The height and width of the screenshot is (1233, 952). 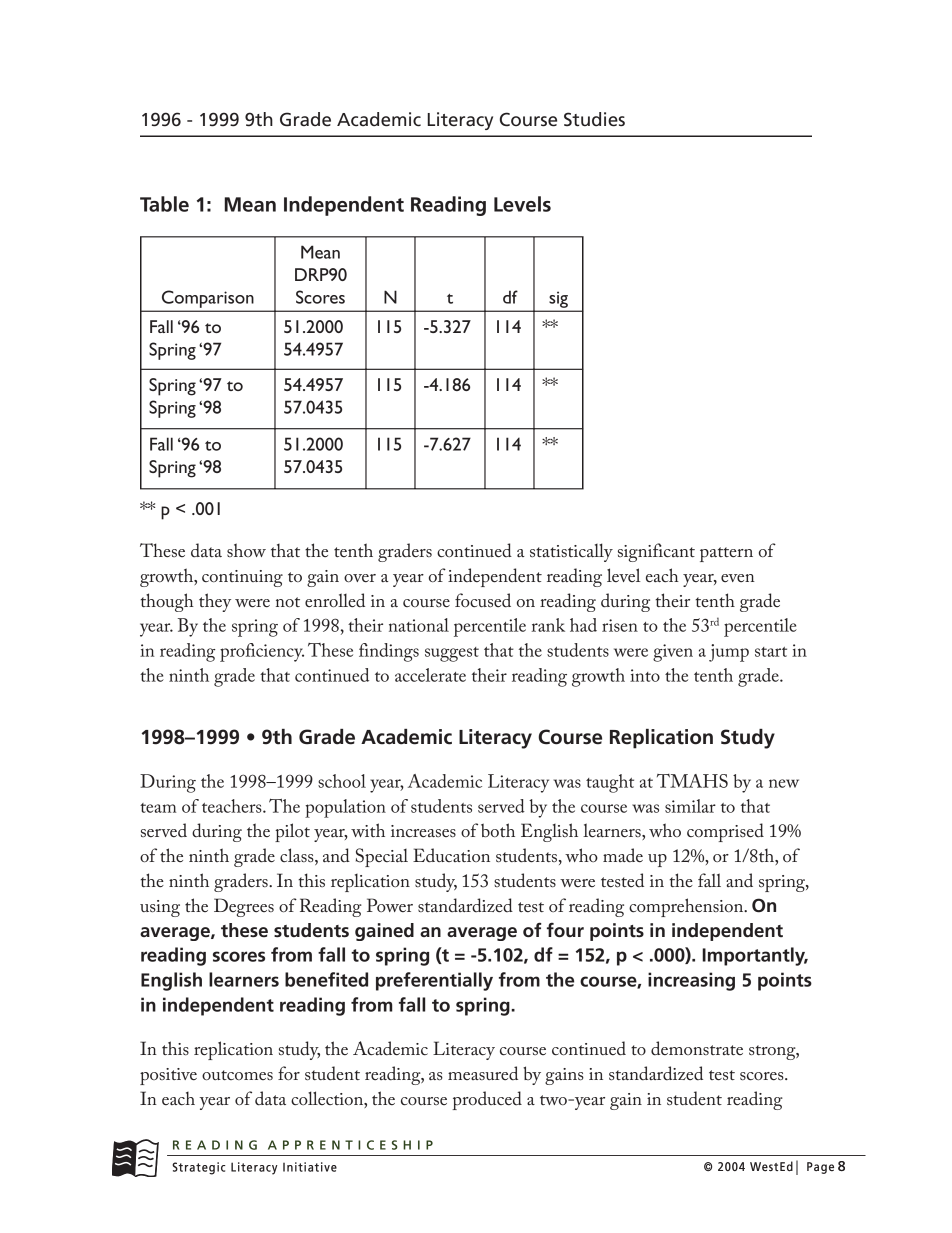 What do you see at coordinates (571, 552) in the screenshot?
I see `statistically` at bounding box center [571, 552].
